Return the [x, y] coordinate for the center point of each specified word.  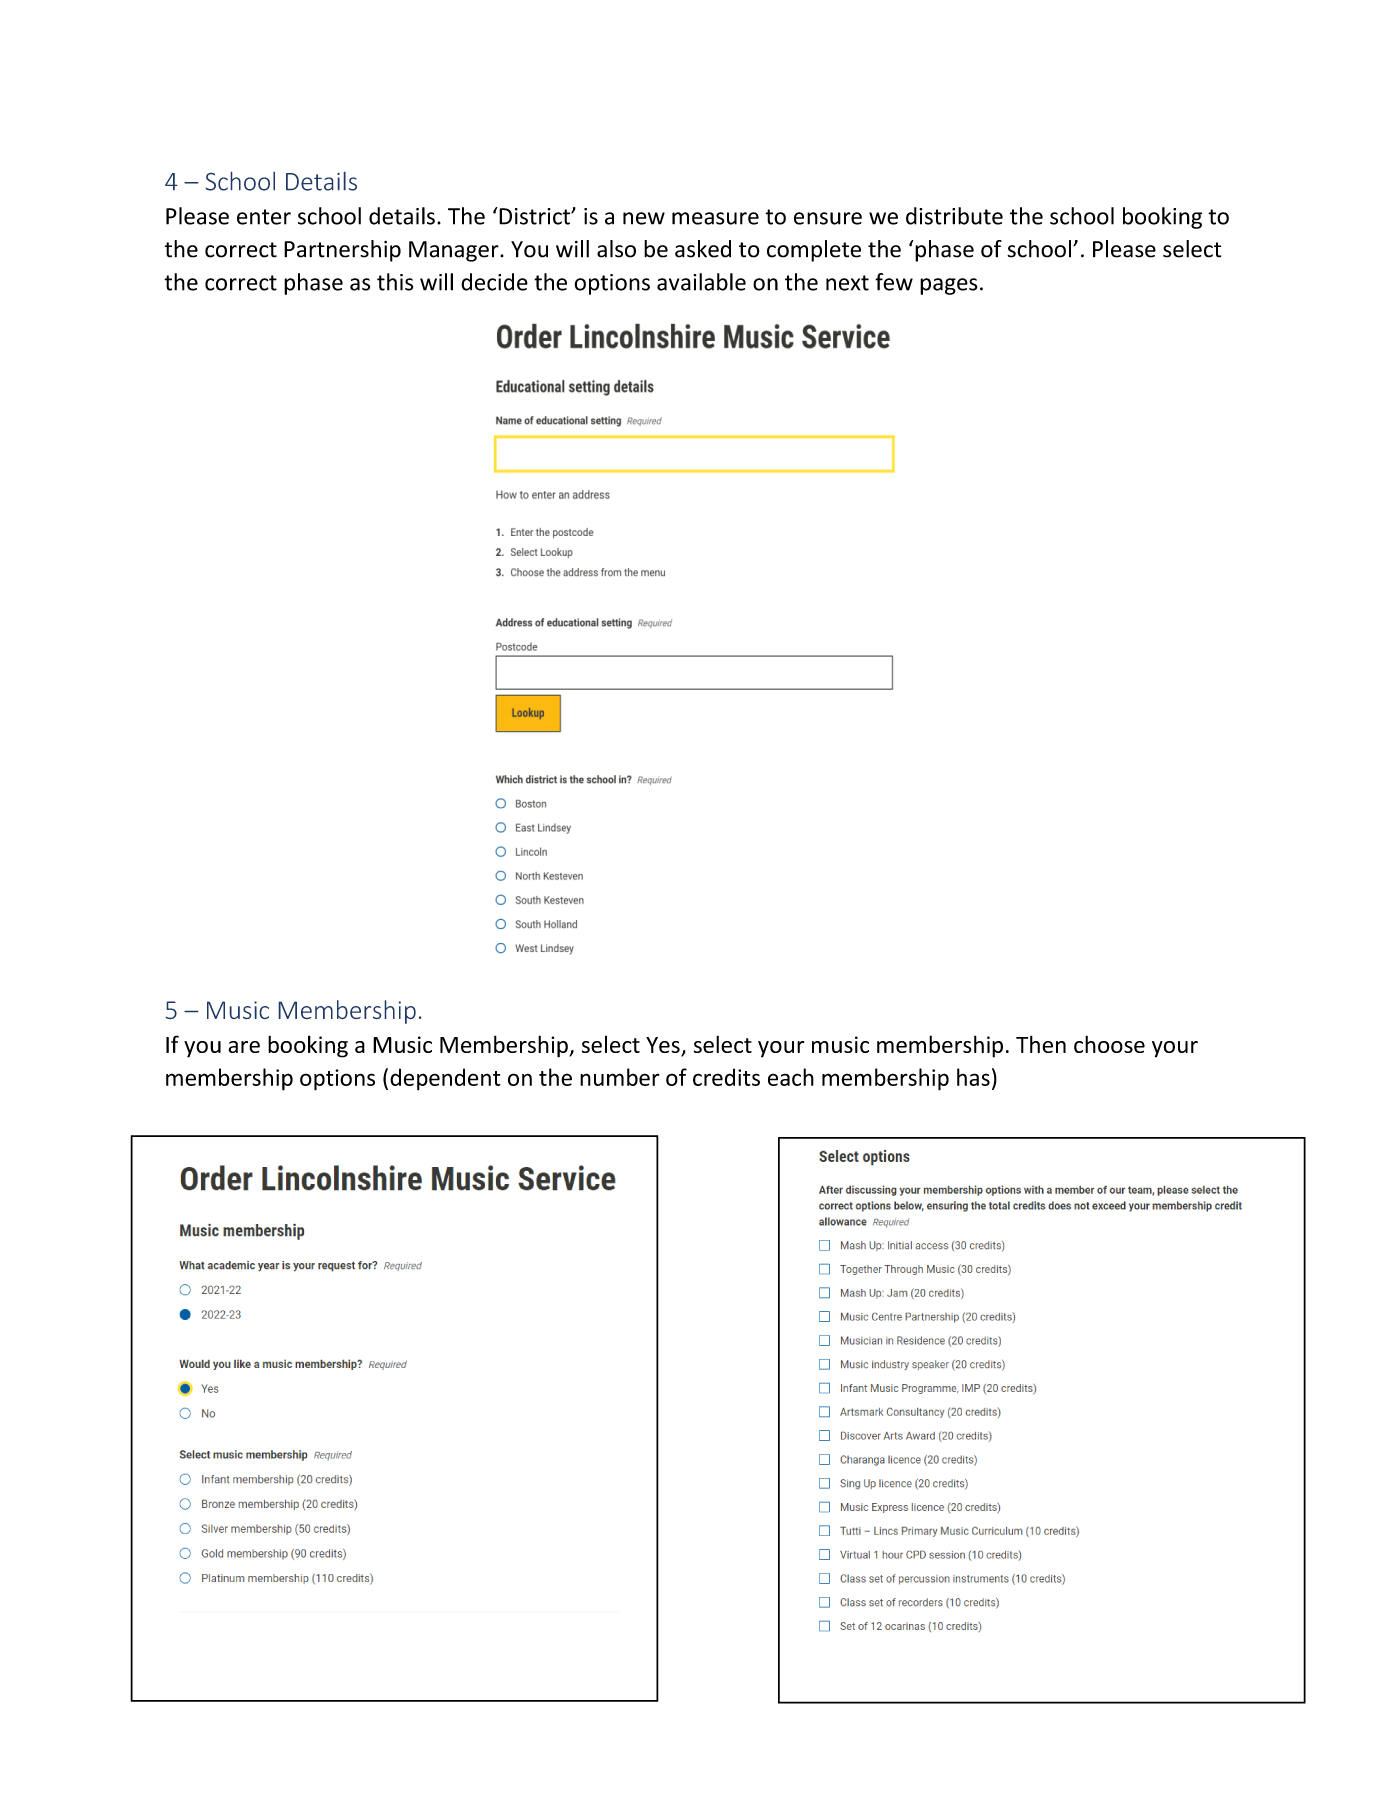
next [847, 283]
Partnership [342, 251]
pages [948, 286]
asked [703, 249]
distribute [954, 216]
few [894, 282]
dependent [445, 1079]
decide [494, 282]
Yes [664, 1046]
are [244, 1047]
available [701, 282]
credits [726, 1077]
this [395, 282]
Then [1041, 1044]
